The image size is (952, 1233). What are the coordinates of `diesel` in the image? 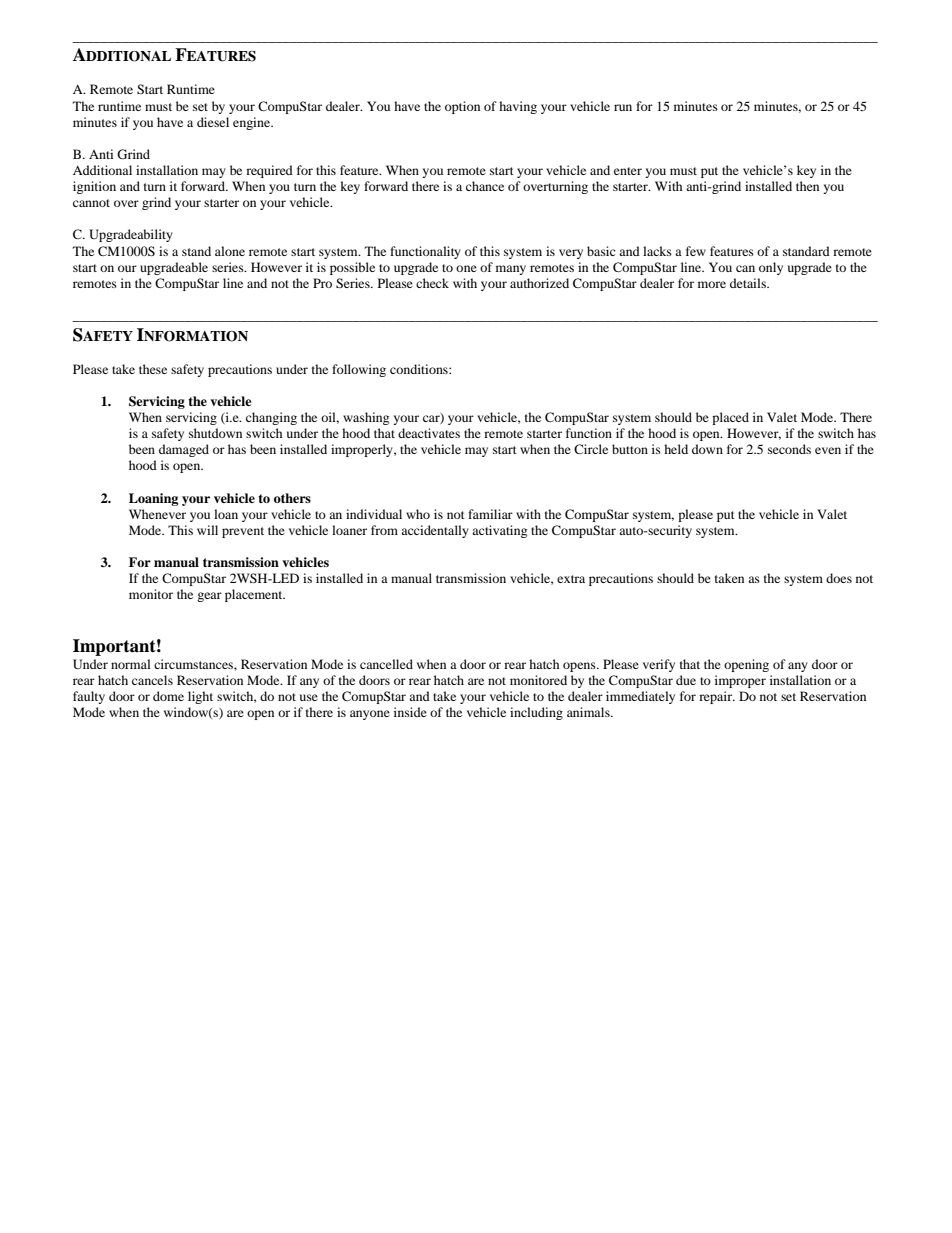 It's located at (213, 122).
